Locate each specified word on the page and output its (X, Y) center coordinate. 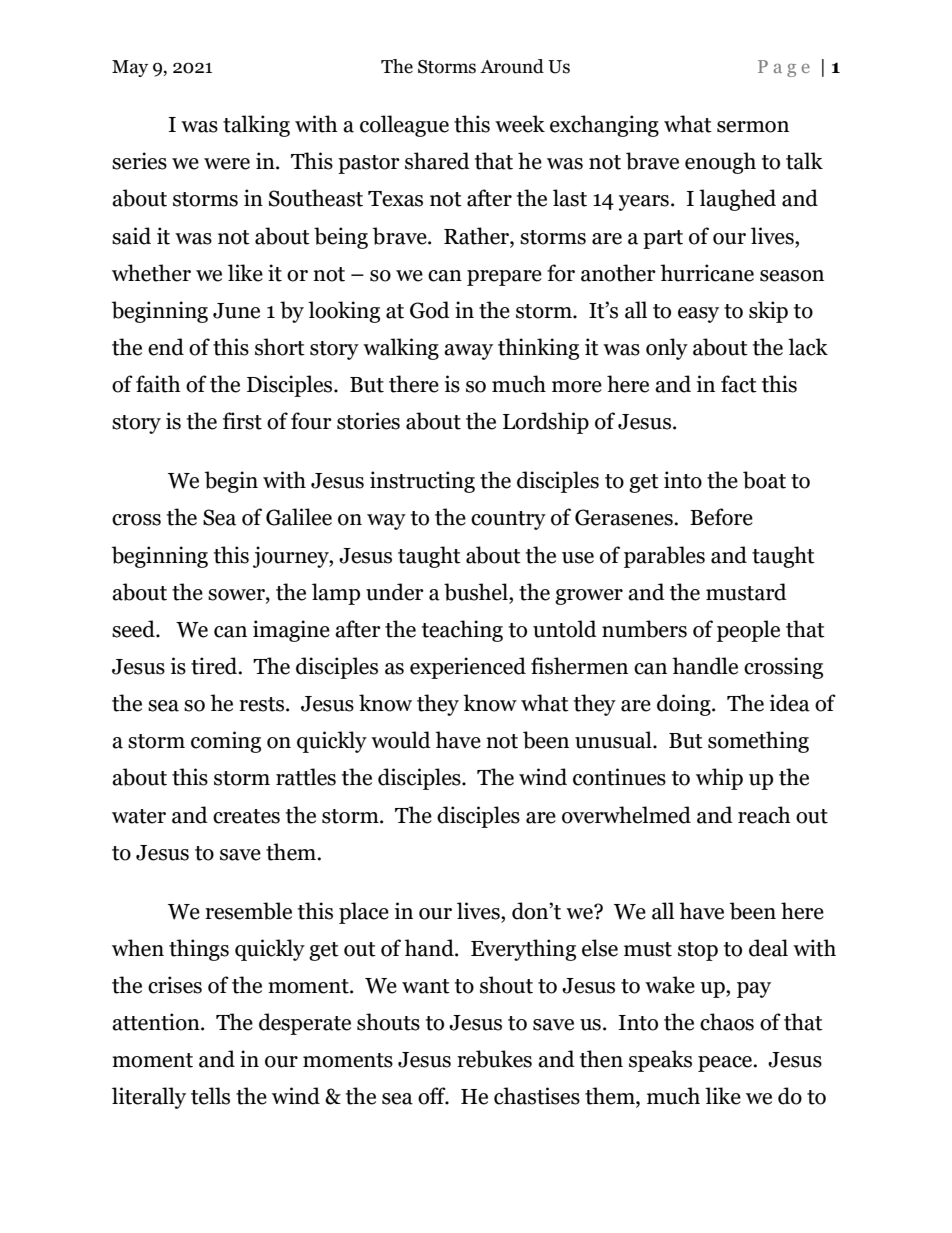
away (468, 352)
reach (764, 815)
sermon (753, 127)
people (748, 631)
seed (134, 629)
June (236, 311)
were (227, 164)
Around (512, 66)
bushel (477, 592)
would (401, 740)
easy (698, 315)
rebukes (494, 1059)
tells (210, 1096)
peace (726, 1064)
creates (246, 816)
